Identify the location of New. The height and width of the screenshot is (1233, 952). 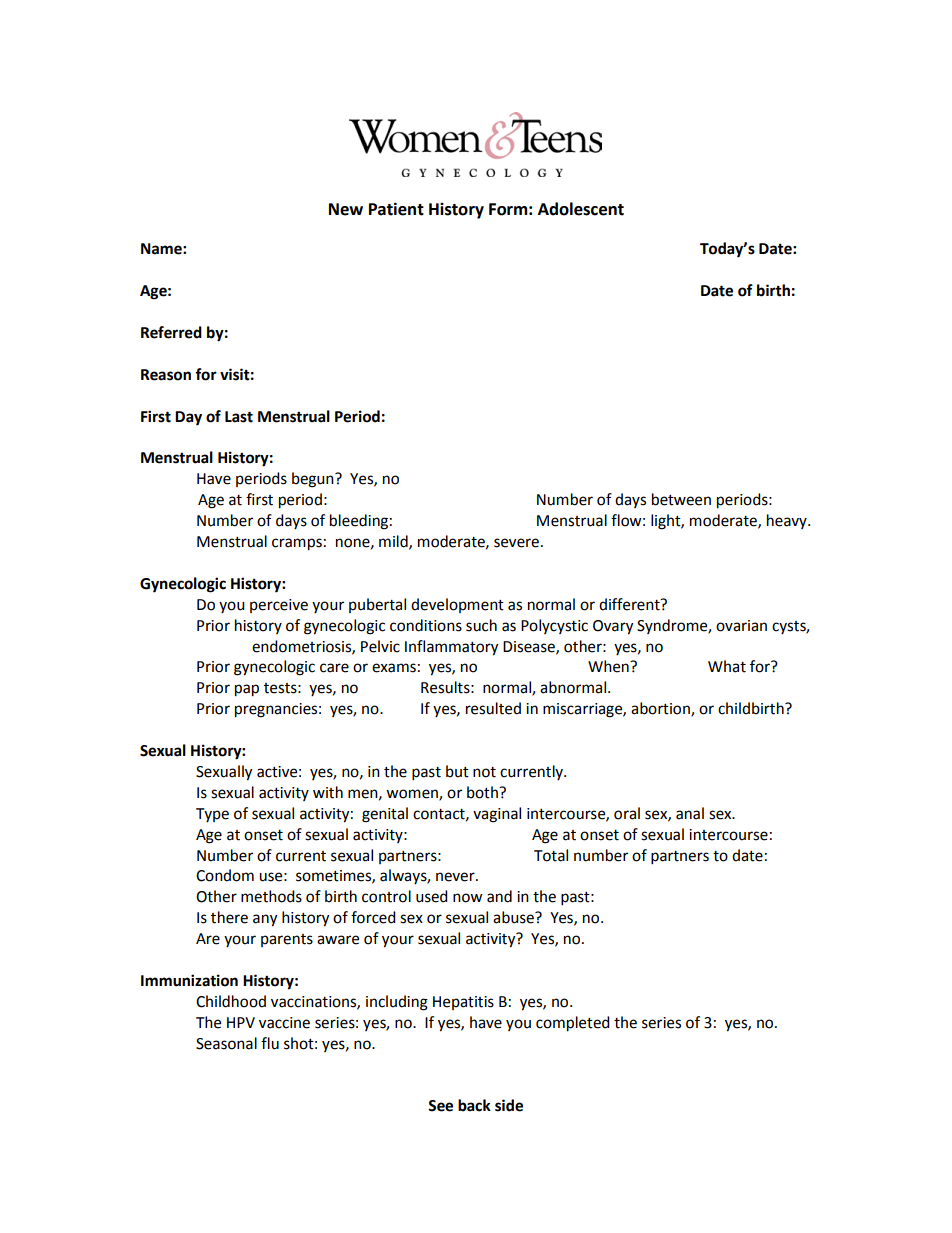
(346, 209).
